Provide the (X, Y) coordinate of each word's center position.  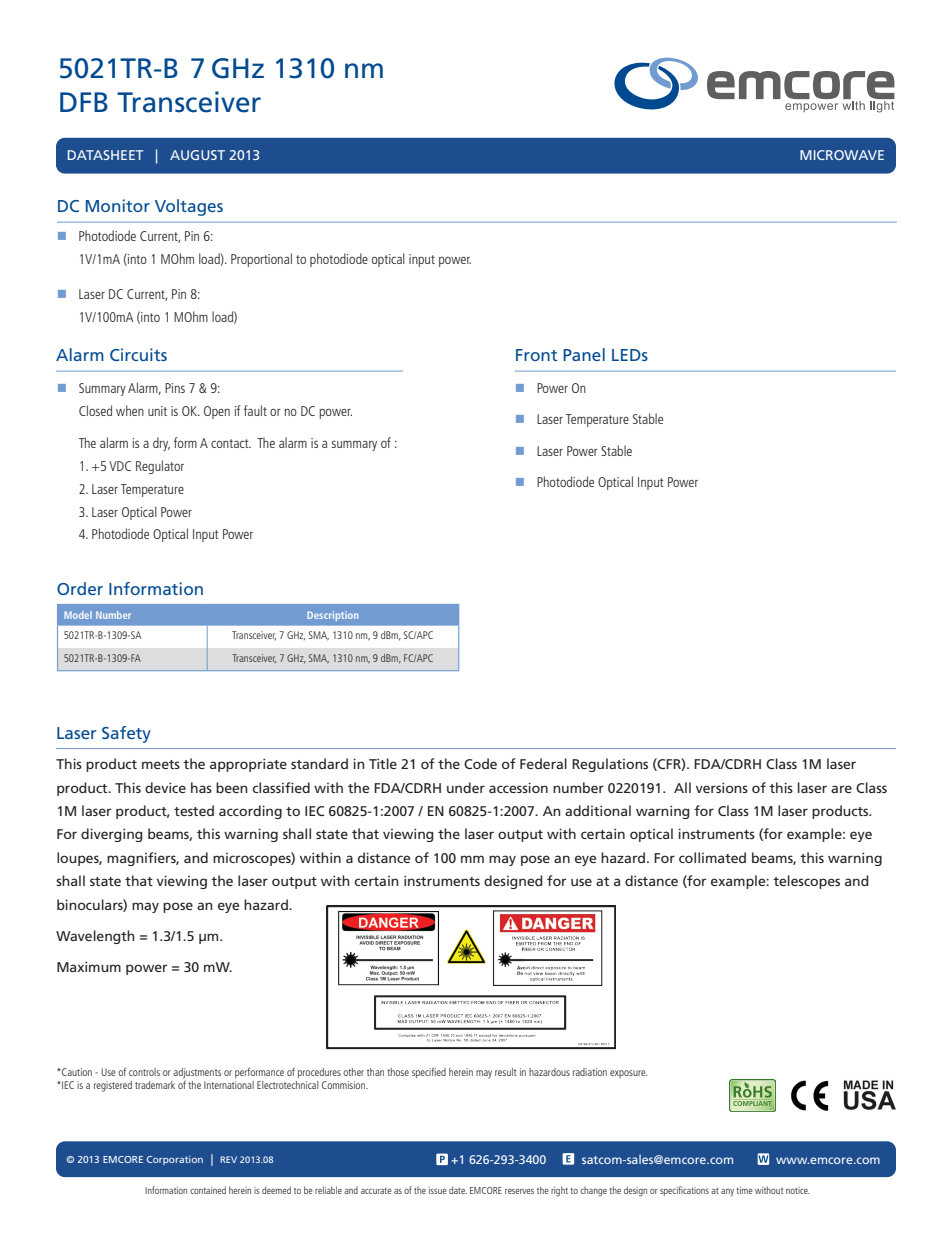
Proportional (261, 260)
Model (78, 615)
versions (722, 787)
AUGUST (197, 155)
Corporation (175, 1160)
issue (438, 1190)
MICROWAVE (842, 155)
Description (332, 616)
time (744, 1190)
